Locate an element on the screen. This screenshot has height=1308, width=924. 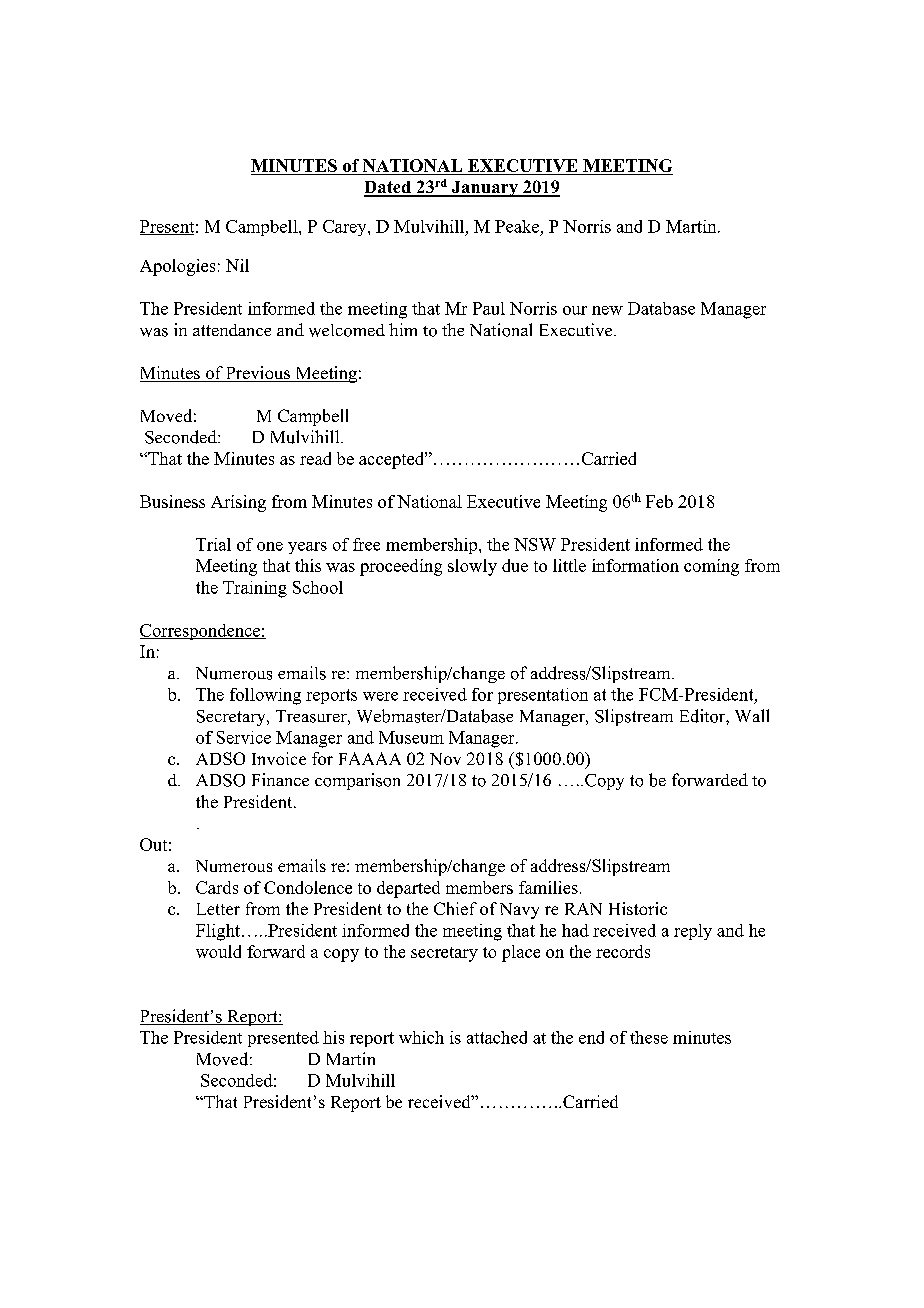
would is located at coordinates (218, 951).
